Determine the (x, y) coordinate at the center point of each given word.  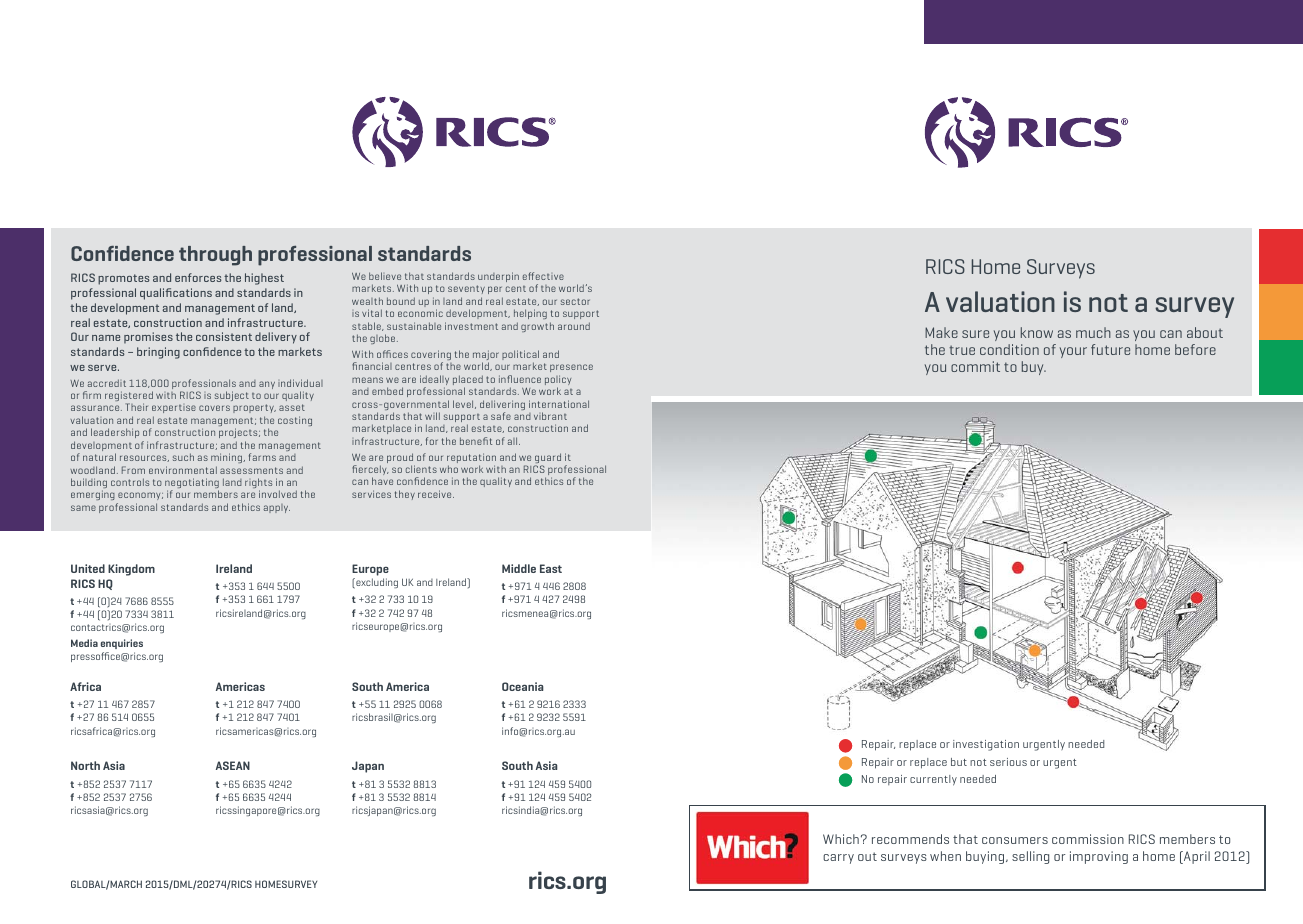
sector (575, 301)
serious (1008, 762)
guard (548, 459)
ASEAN (233, 765)
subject (232, 396)
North (85, 765)
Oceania (523, 686)
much (1093, 332)
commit (975, 366)
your (1073, 352)
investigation (986, 745)
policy (558, 381)
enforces (198, 277)
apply (276, 508)
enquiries (122, 644)
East (551, 568)
